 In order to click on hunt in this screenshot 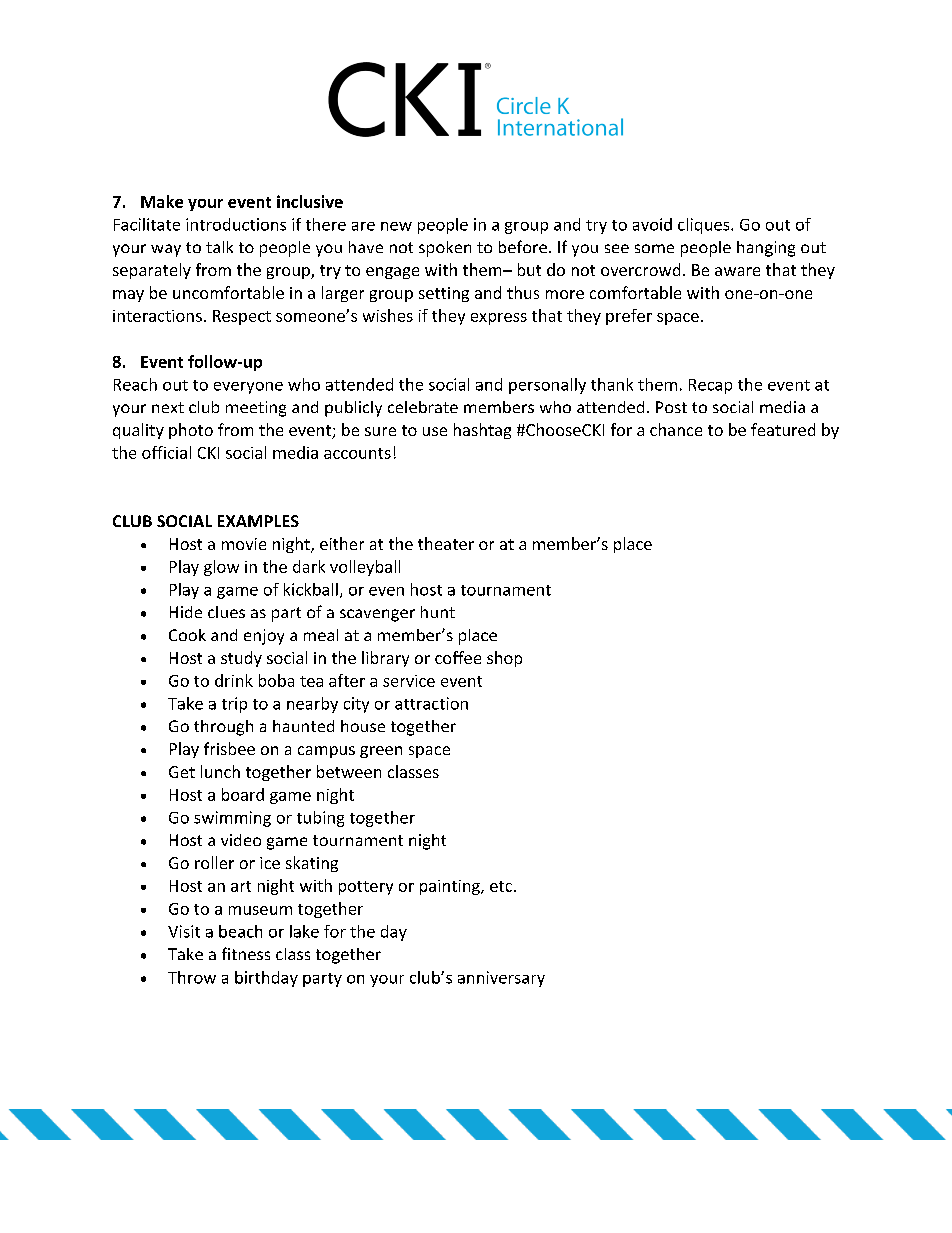, I will do `click(438, 612)`.
